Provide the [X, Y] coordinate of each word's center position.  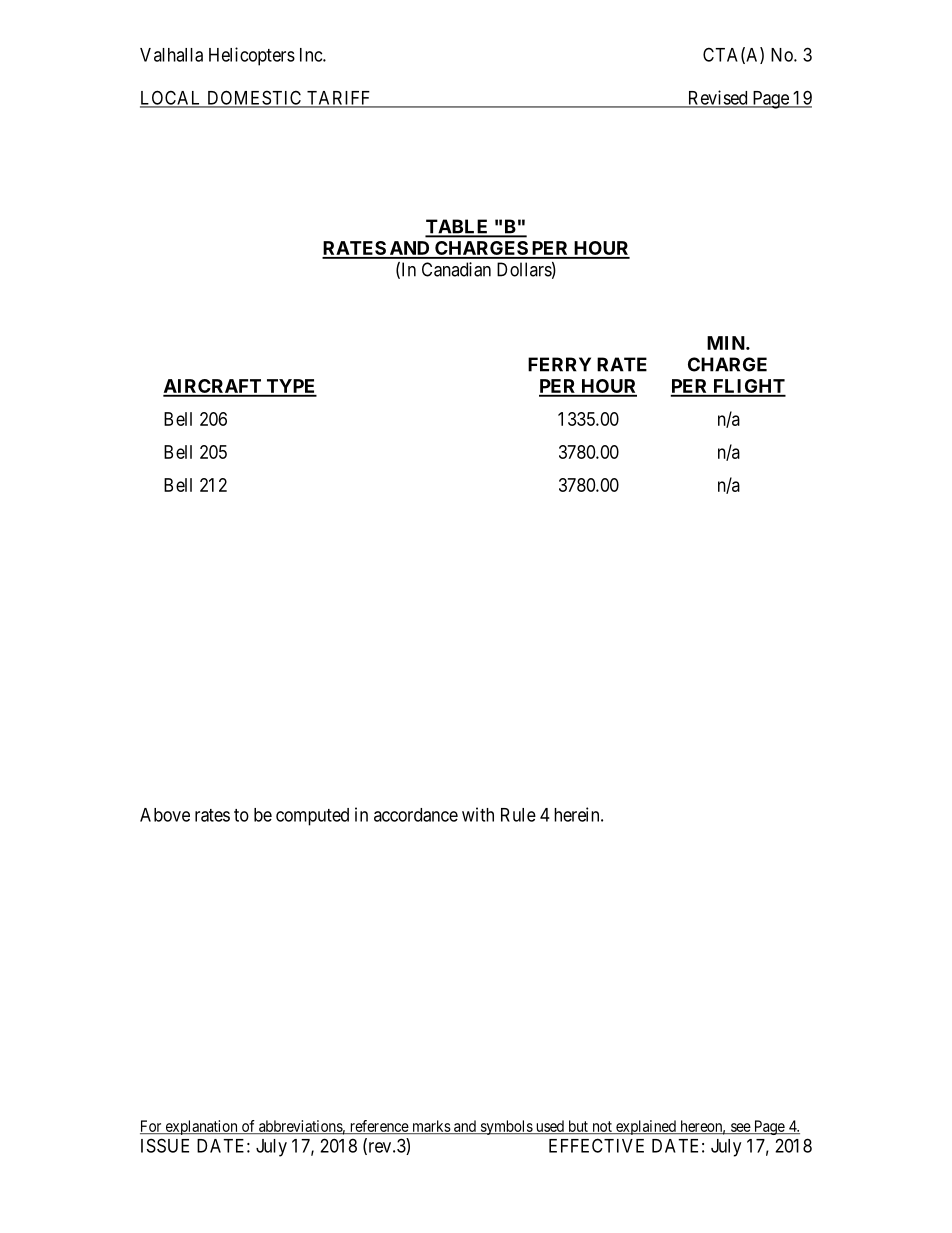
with [478, 814]
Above [165, 815]
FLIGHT [748, 387]
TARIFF [338, 99]
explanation [201, 1127]
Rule [518, 815]
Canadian [456, 269]
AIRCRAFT [213, 387]
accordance [416, 815]
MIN [727, 343]
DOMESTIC [254, 98]
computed [312, 817]
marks [431, 1127]
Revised [717, 98]
